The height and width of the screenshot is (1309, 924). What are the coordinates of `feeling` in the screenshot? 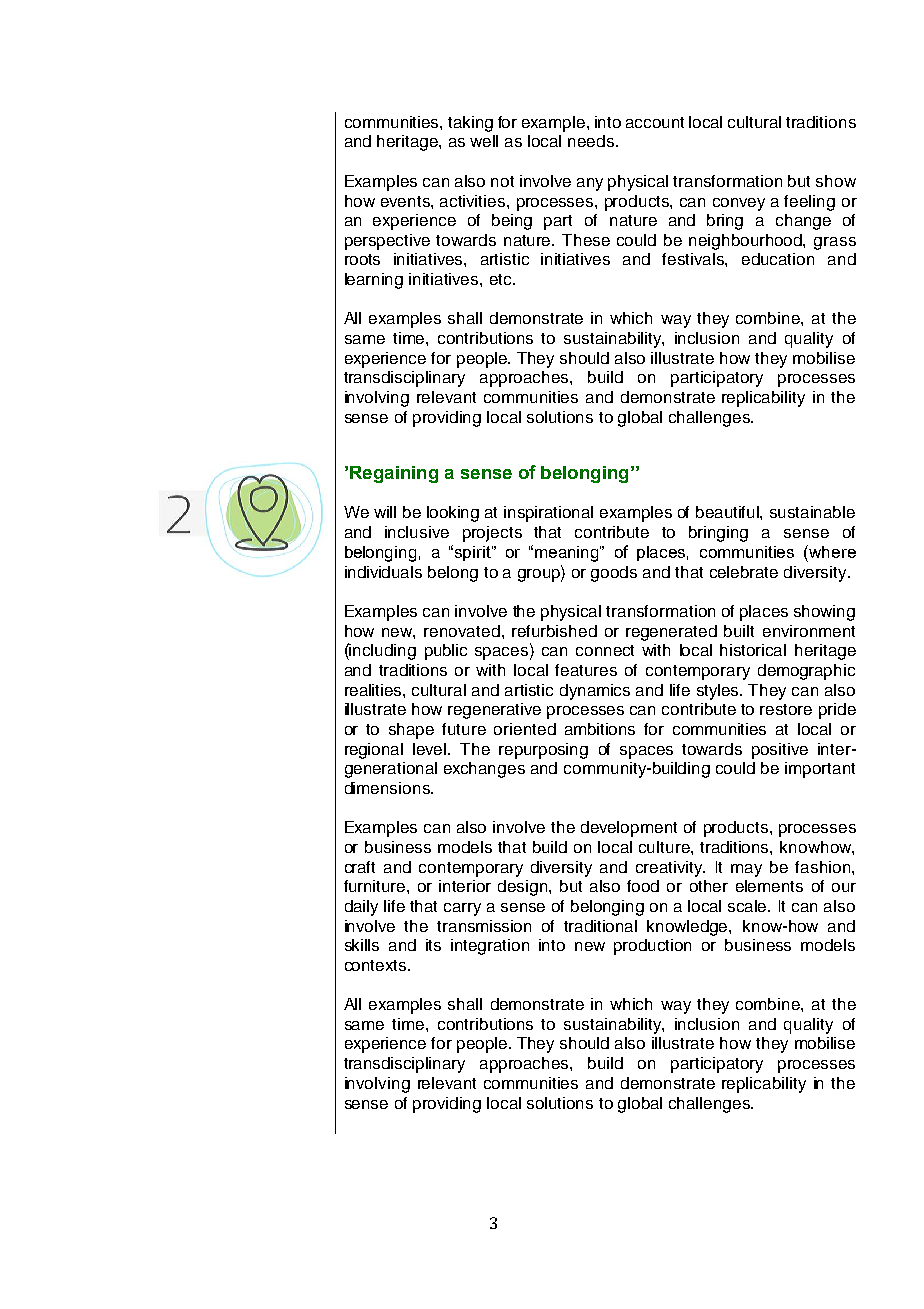 It's located at (809, 203).
